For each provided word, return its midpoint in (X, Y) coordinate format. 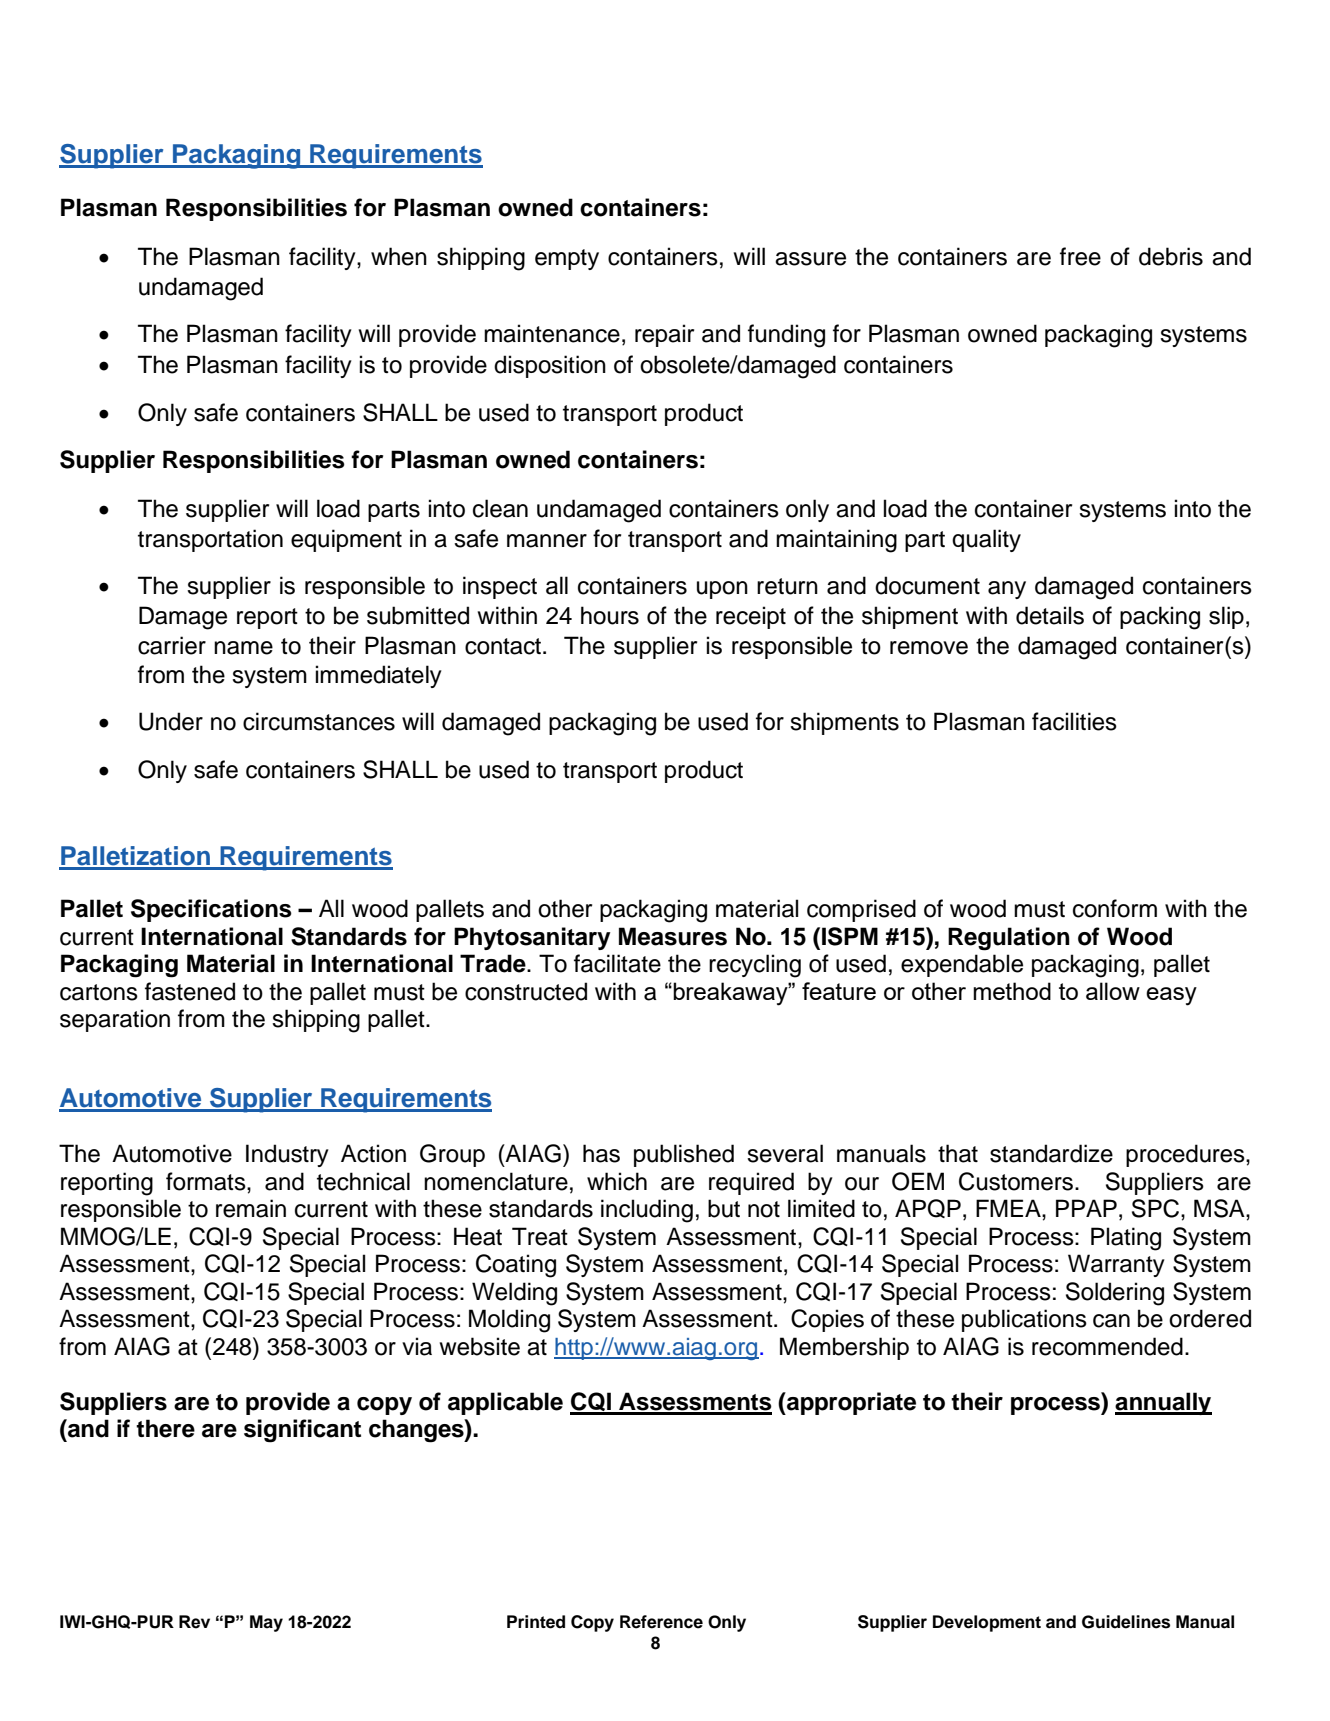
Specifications (211, 910)
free (1080, 256)
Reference (661, 1622)
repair (664, 335)
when (399, 256)
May (266, 1623)
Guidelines (1126, 1622)
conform (1115, 908)
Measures (673, 936)
